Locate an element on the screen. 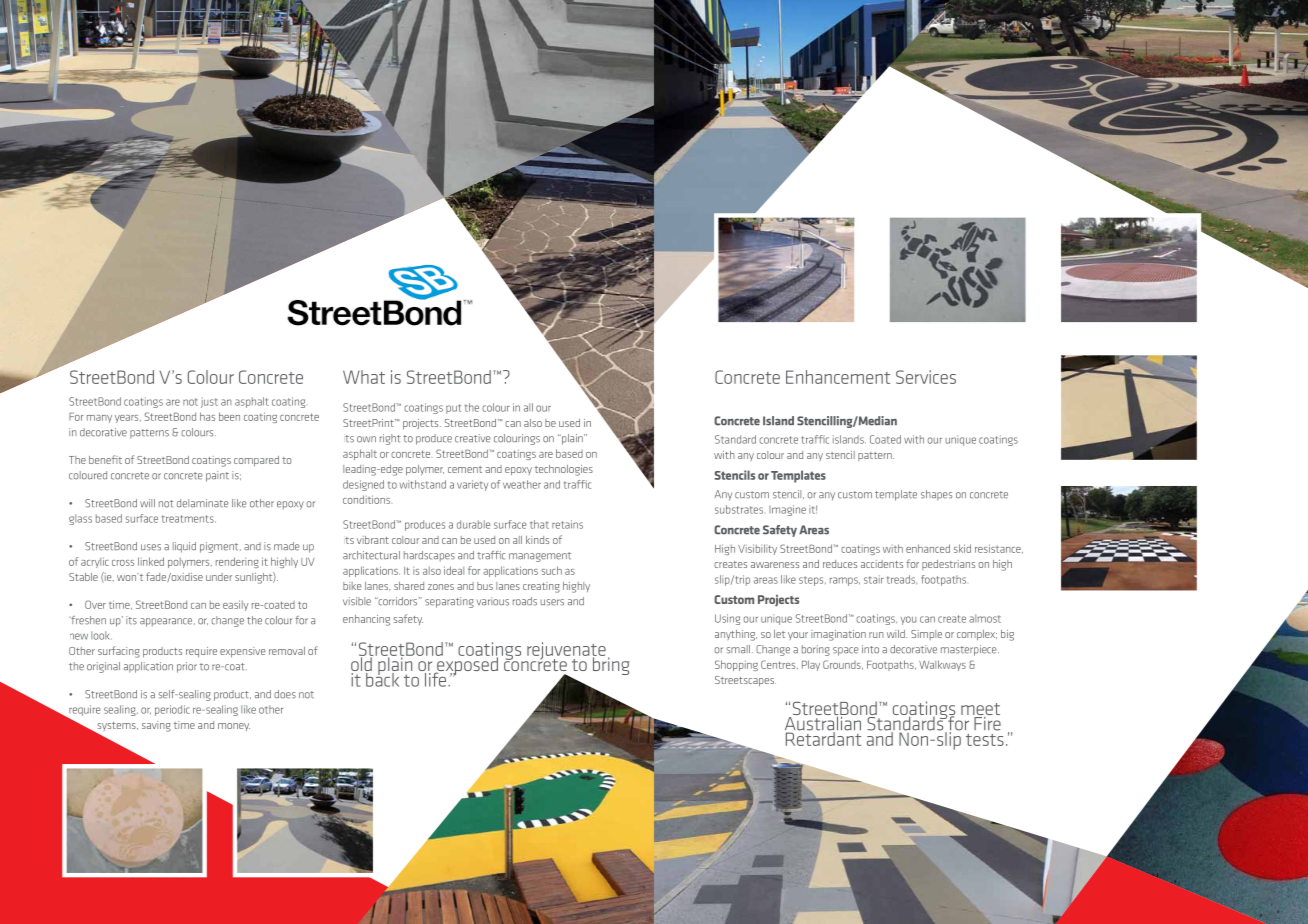  management is located at coordinates (540, 557).
